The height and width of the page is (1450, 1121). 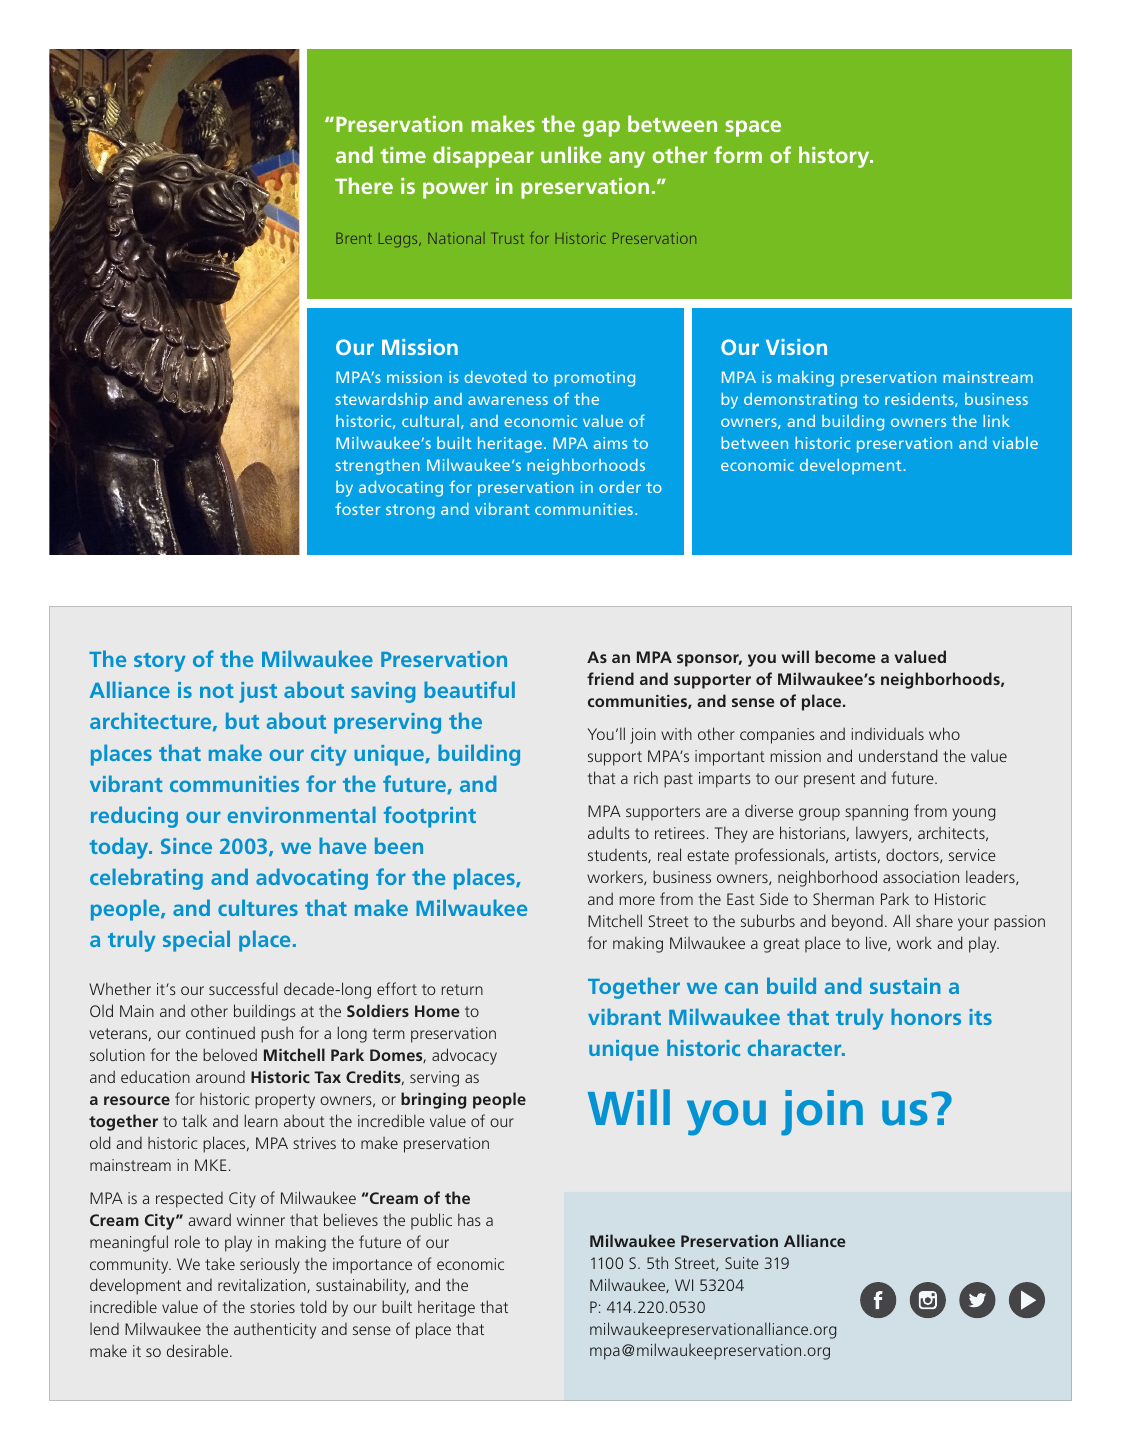 What do you see at coordinates (609, 832) in the page?
I see `adults` at bounding box center [609, 832].
